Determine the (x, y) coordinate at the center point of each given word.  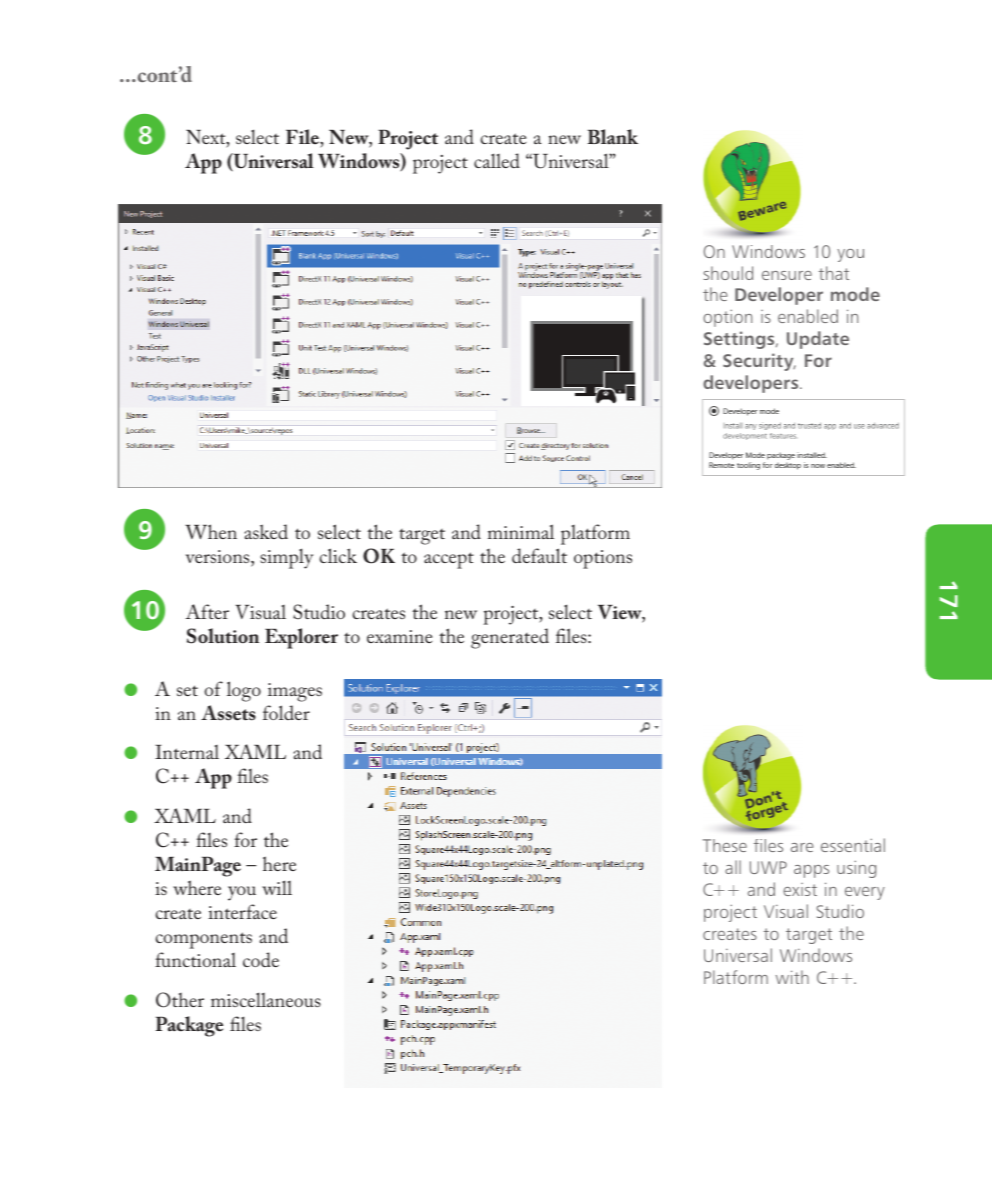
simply (286, 558)
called (497, 160)
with (792, 977)
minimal (521, 531)
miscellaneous (266, 999)
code (261, 959)
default (539, 555)
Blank (613, 137)
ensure (787, 275)
